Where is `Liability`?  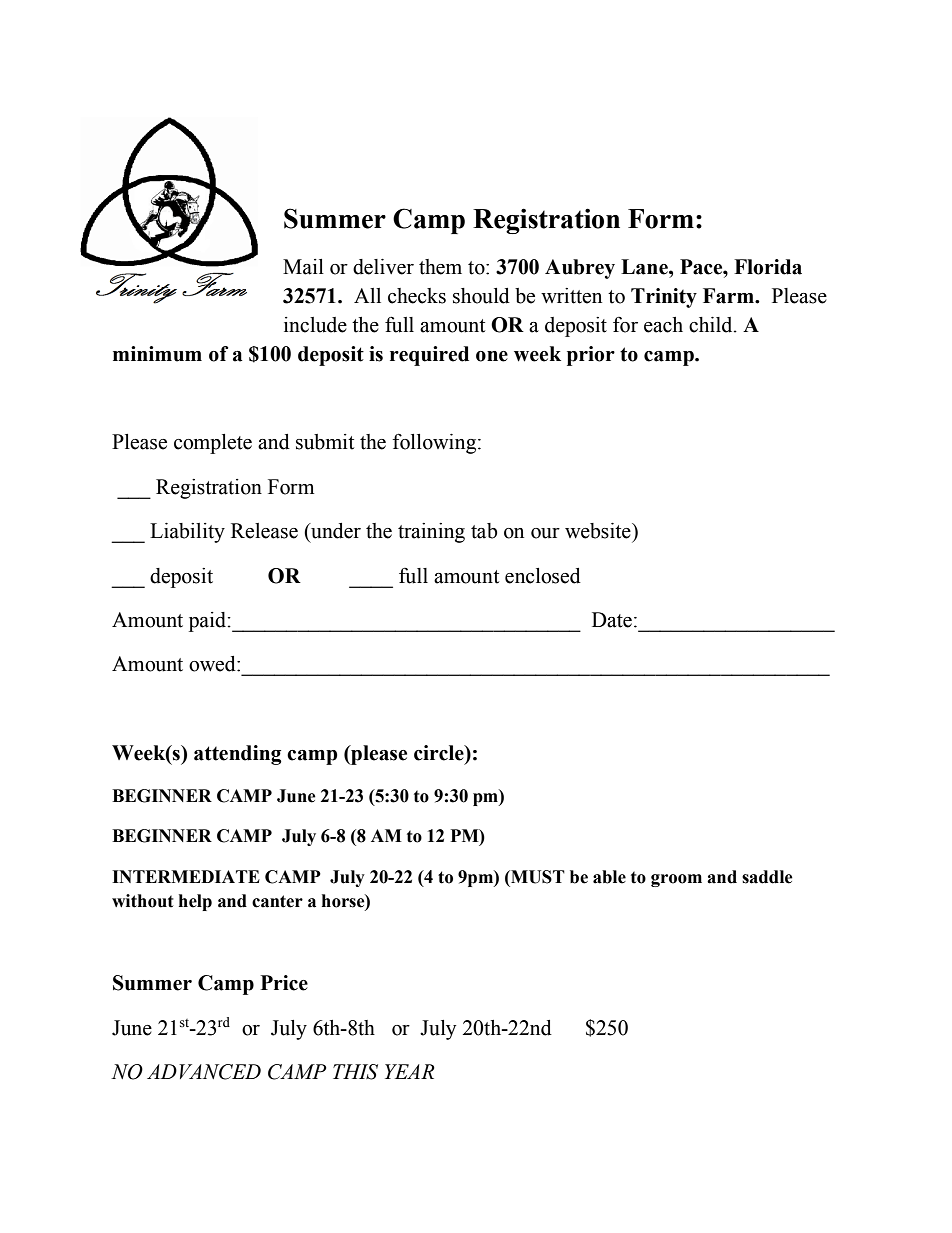 Liability is located at coordinates (187, 533).
